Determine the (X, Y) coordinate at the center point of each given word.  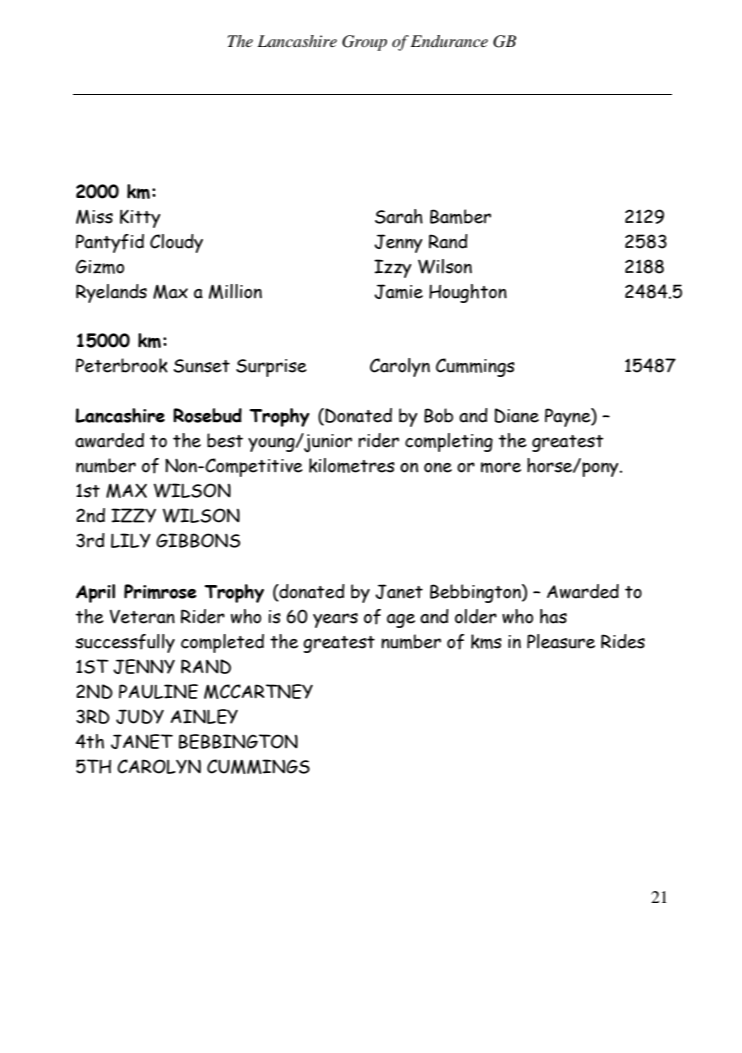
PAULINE (158, 691)
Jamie (398, 291)
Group (364, 43)
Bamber (460, 216)
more (501, 467)
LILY (131, 540)
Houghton (468, 293)
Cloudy (176, 243)
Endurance (449, 41)
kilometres (352, 465)
